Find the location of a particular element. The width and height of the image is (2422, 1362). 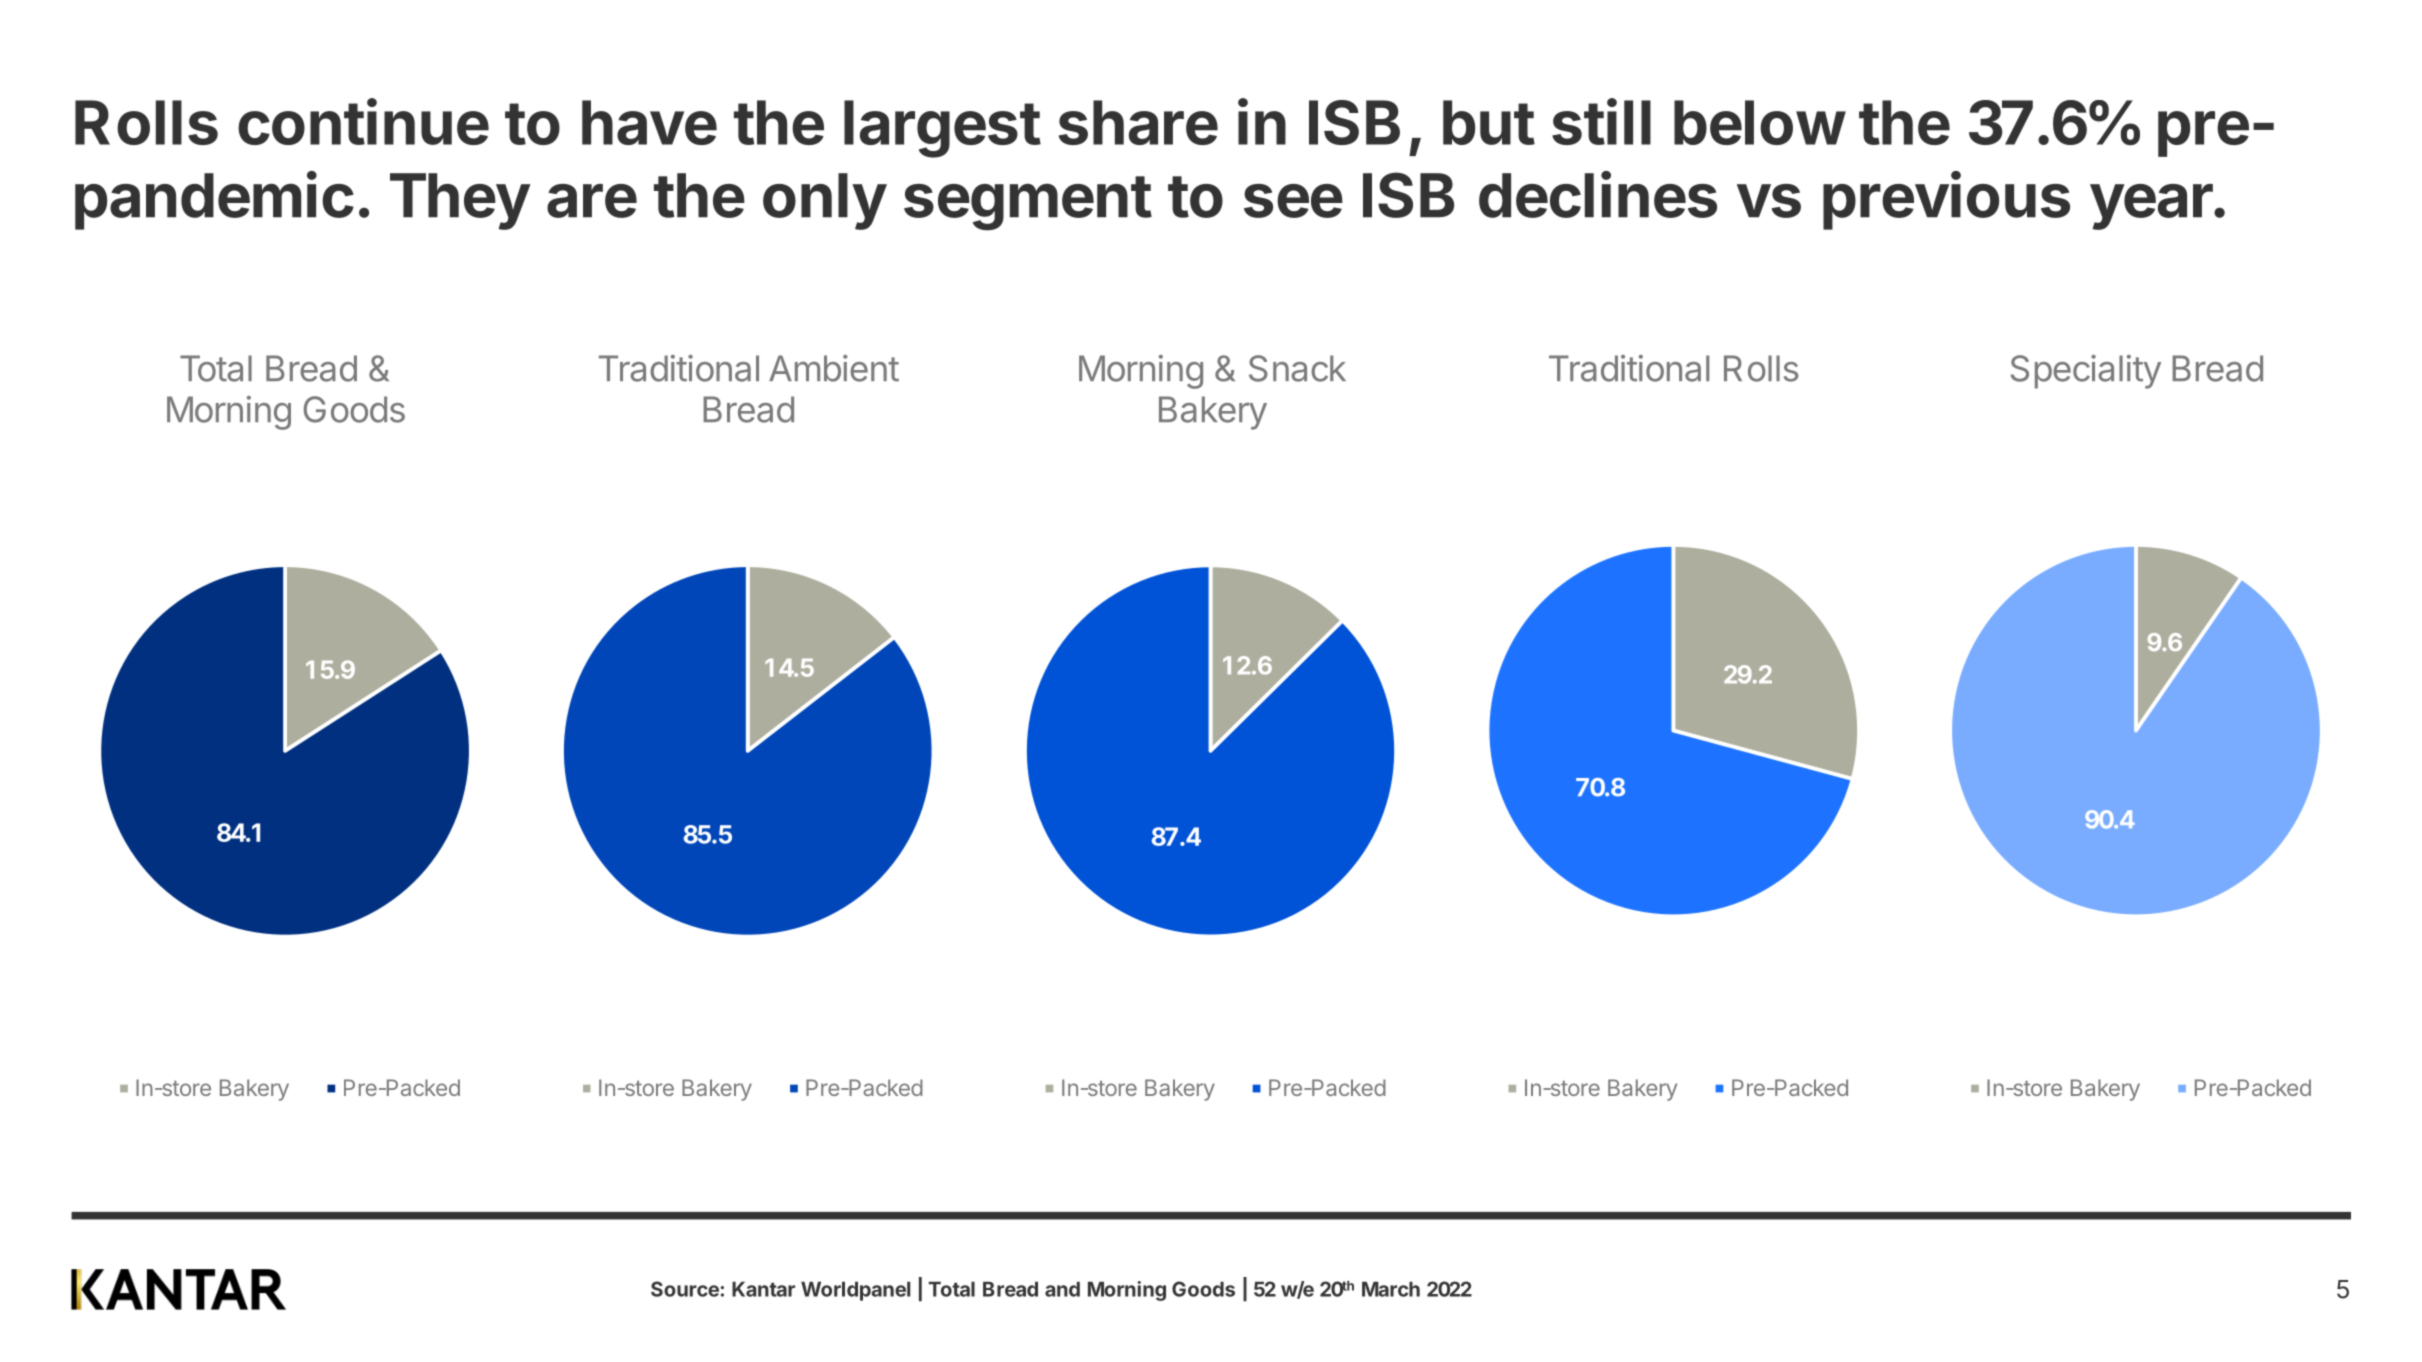

previous is located at coordinates (1946, 200).
